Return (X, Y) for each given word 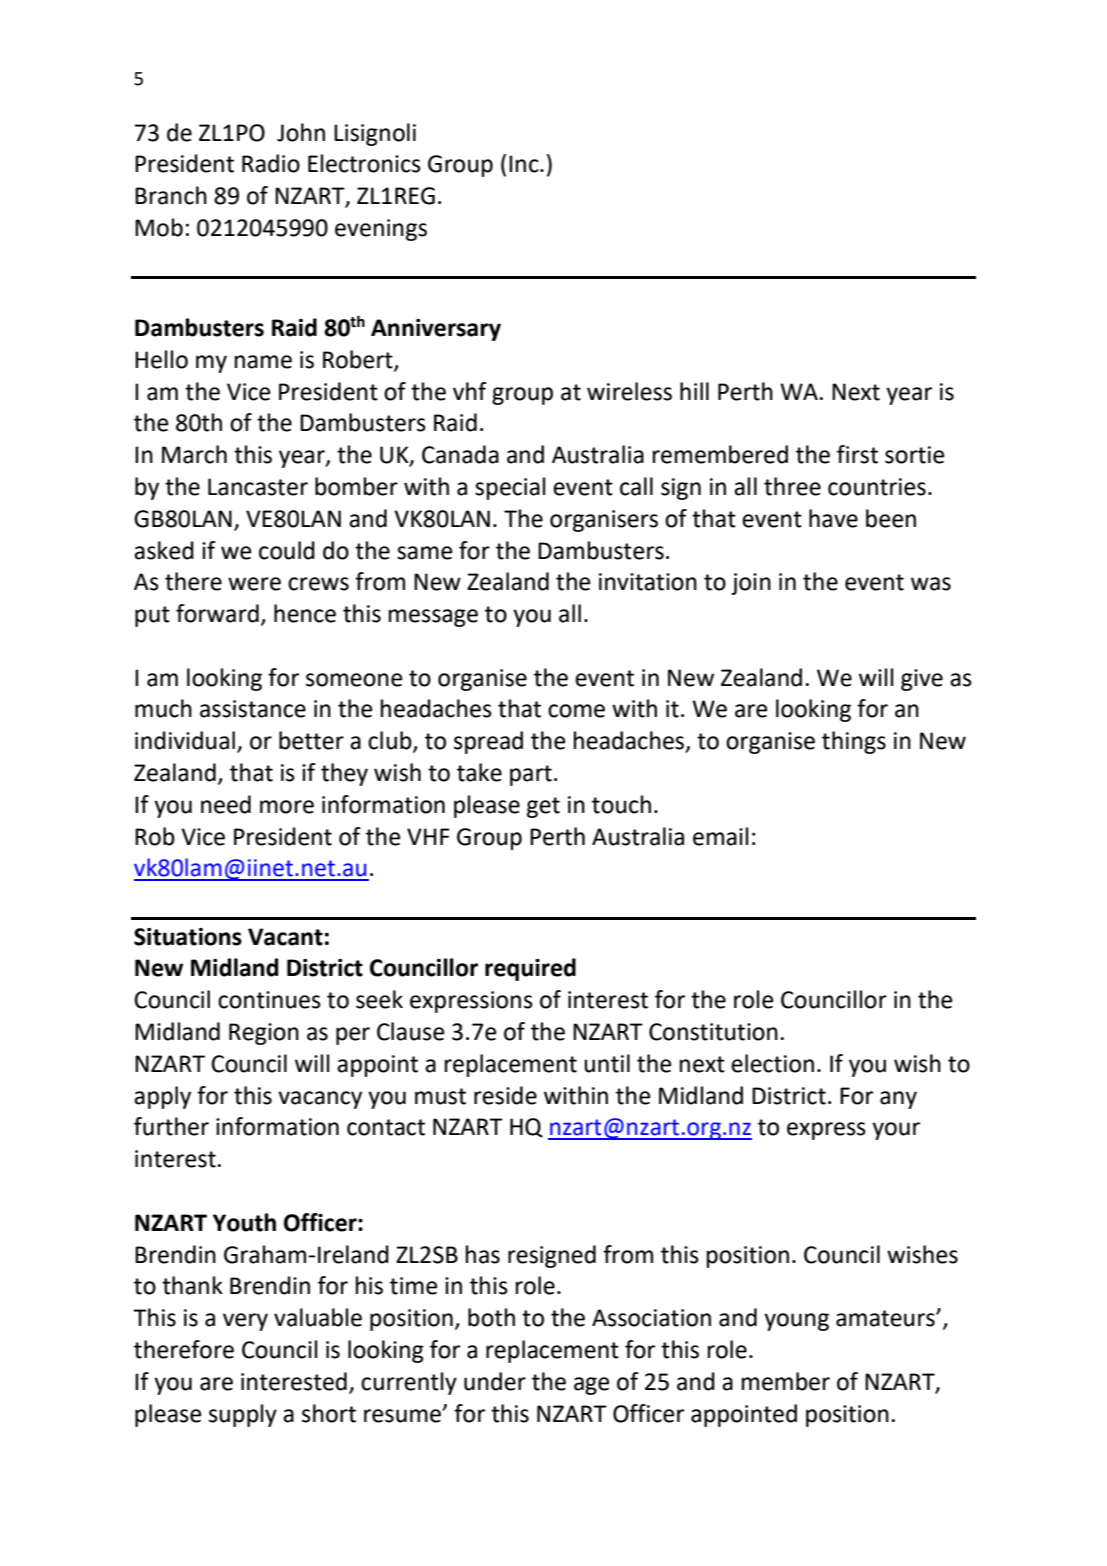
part (531, 775)
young (796, 1322)
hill (694, 391)
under (495, 1381)
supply (243, 1415)
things (854, 742)
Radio (271, 163)
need (226, 804)
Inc (525, 164)
